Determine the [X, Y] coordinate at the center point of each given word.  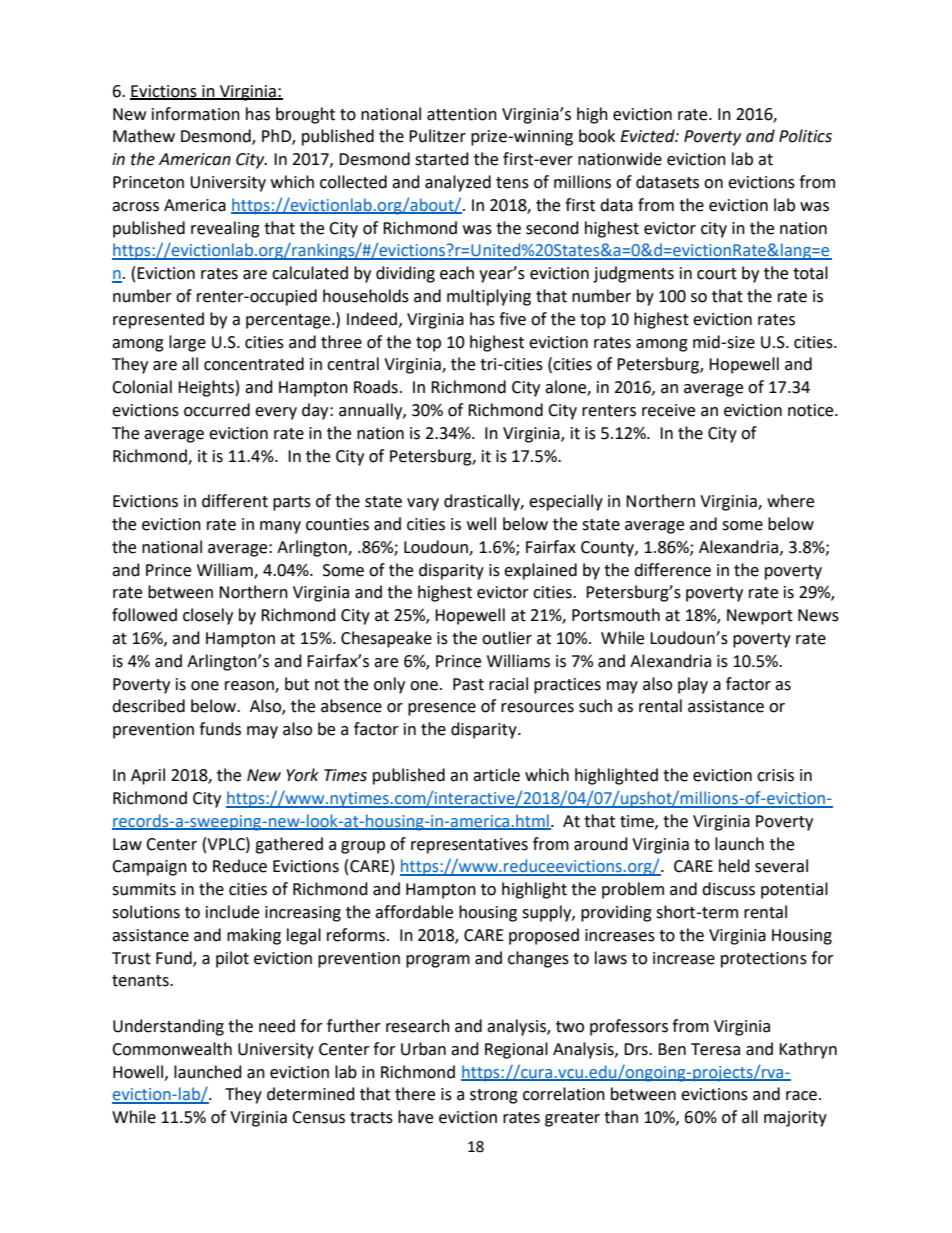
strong [494, 1096]
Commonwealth [172, 1049]
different [235, 501]
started [442, 159]
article [496, 775]
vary [423, 504]
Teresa [715, 1049]
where [790, 501]
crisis [775, 775]
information [196, 114]
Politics [805, 136]
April [148, 776]
